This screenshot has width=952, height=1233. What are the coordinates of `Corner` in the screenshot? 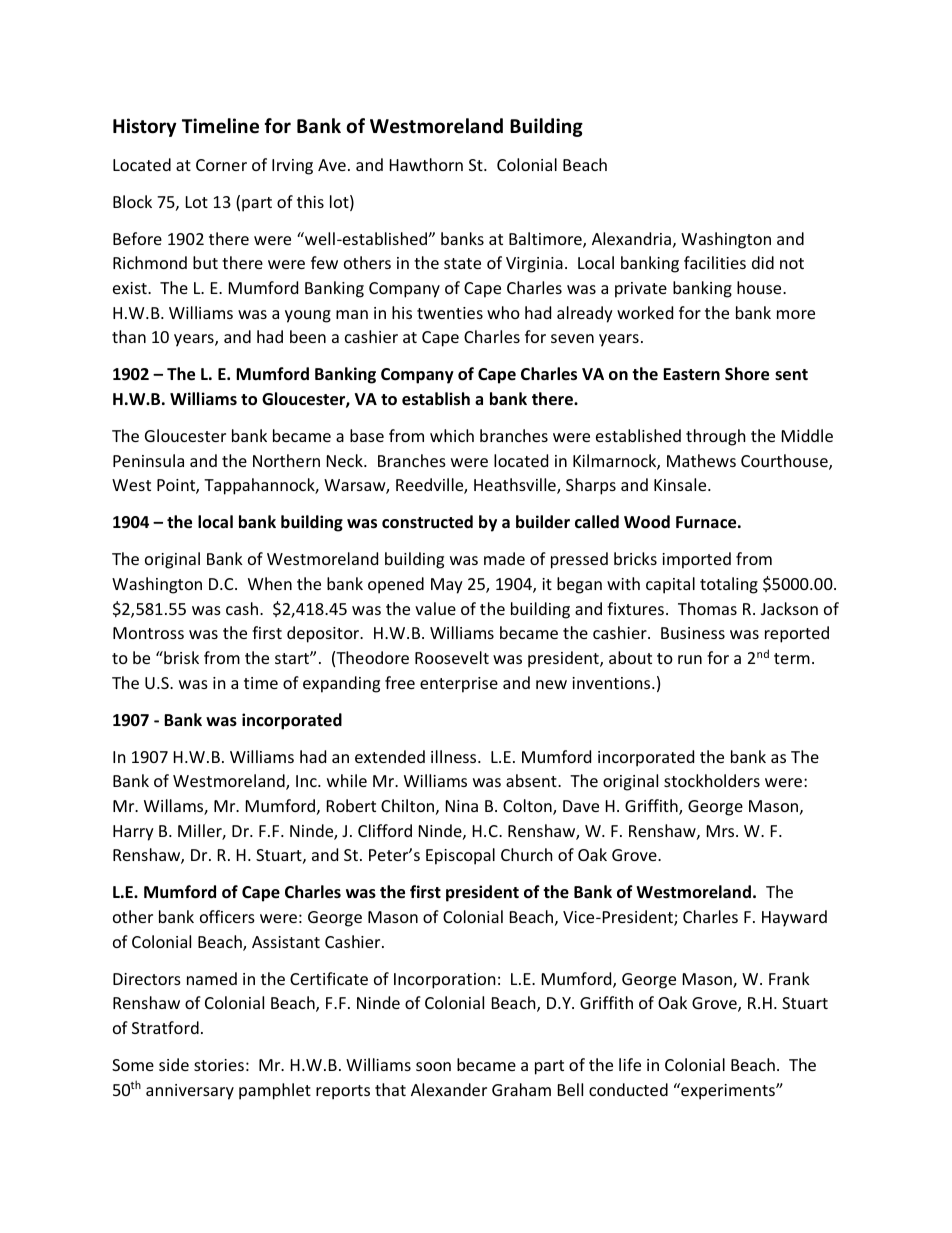 It's located at (221, 165).
